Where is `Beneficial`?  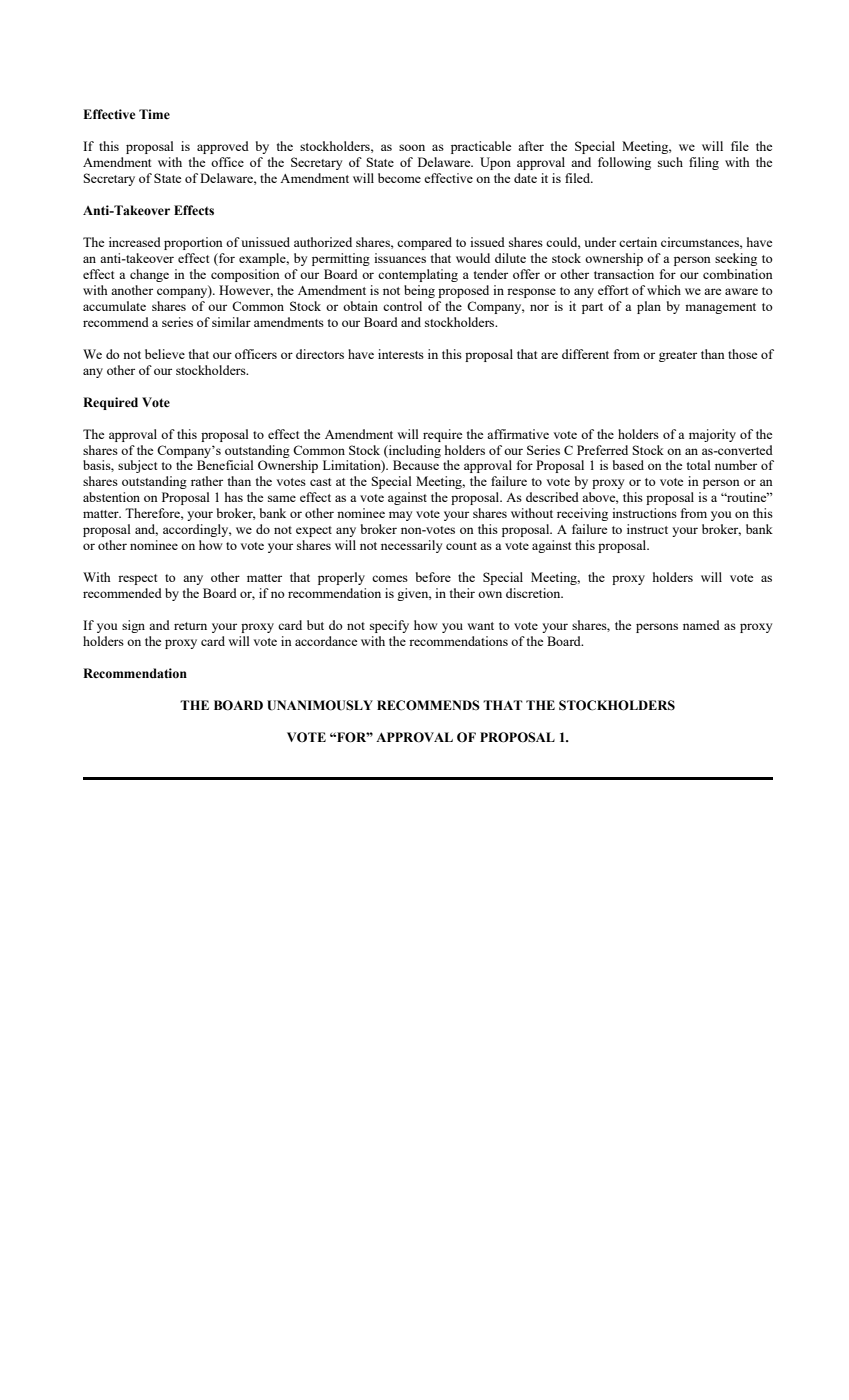
Beneficial is located at coordinates (225, 465).
